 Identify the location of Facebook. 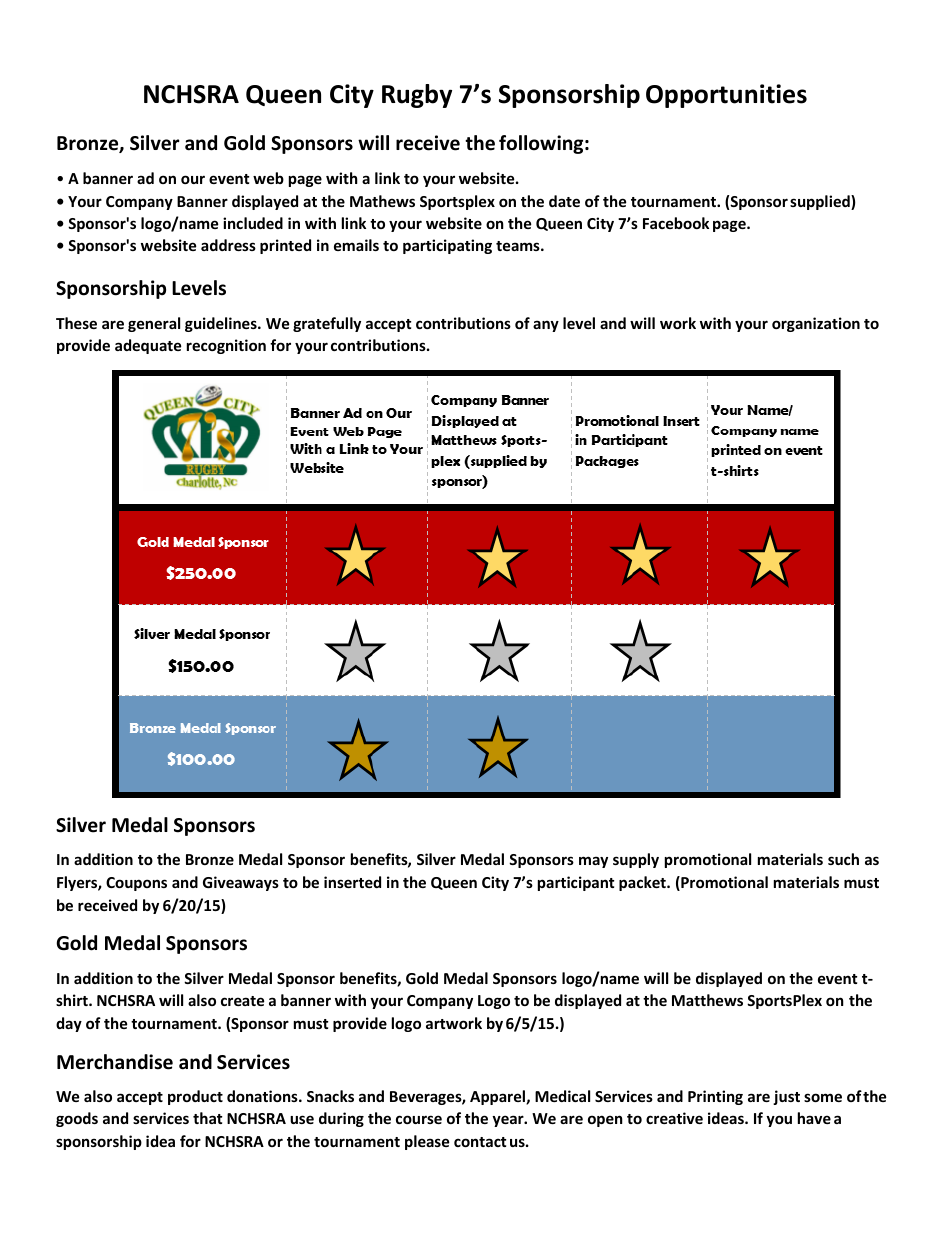
(676, 223).
